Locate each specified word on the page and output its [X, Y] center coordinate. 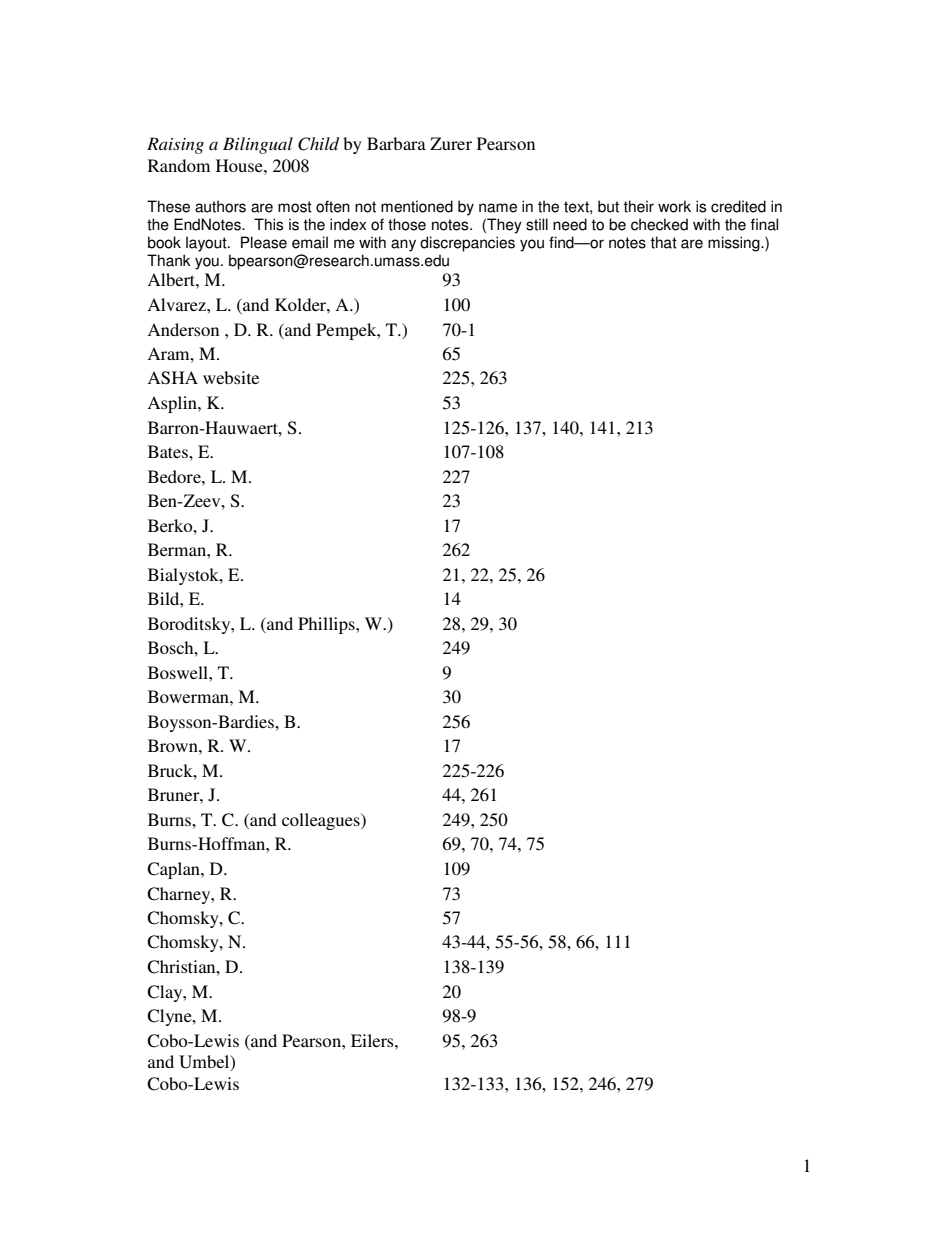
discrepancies [467, 244]
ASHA [172, 378]
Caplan [174, 870]
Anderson [183, 329]
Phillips [327, 625]
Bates [169, 451]
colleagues [322, 821]
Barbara [396, 143]
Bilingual [258, 145]
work [674, 206]
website [231, 377]
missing [735, 244]
